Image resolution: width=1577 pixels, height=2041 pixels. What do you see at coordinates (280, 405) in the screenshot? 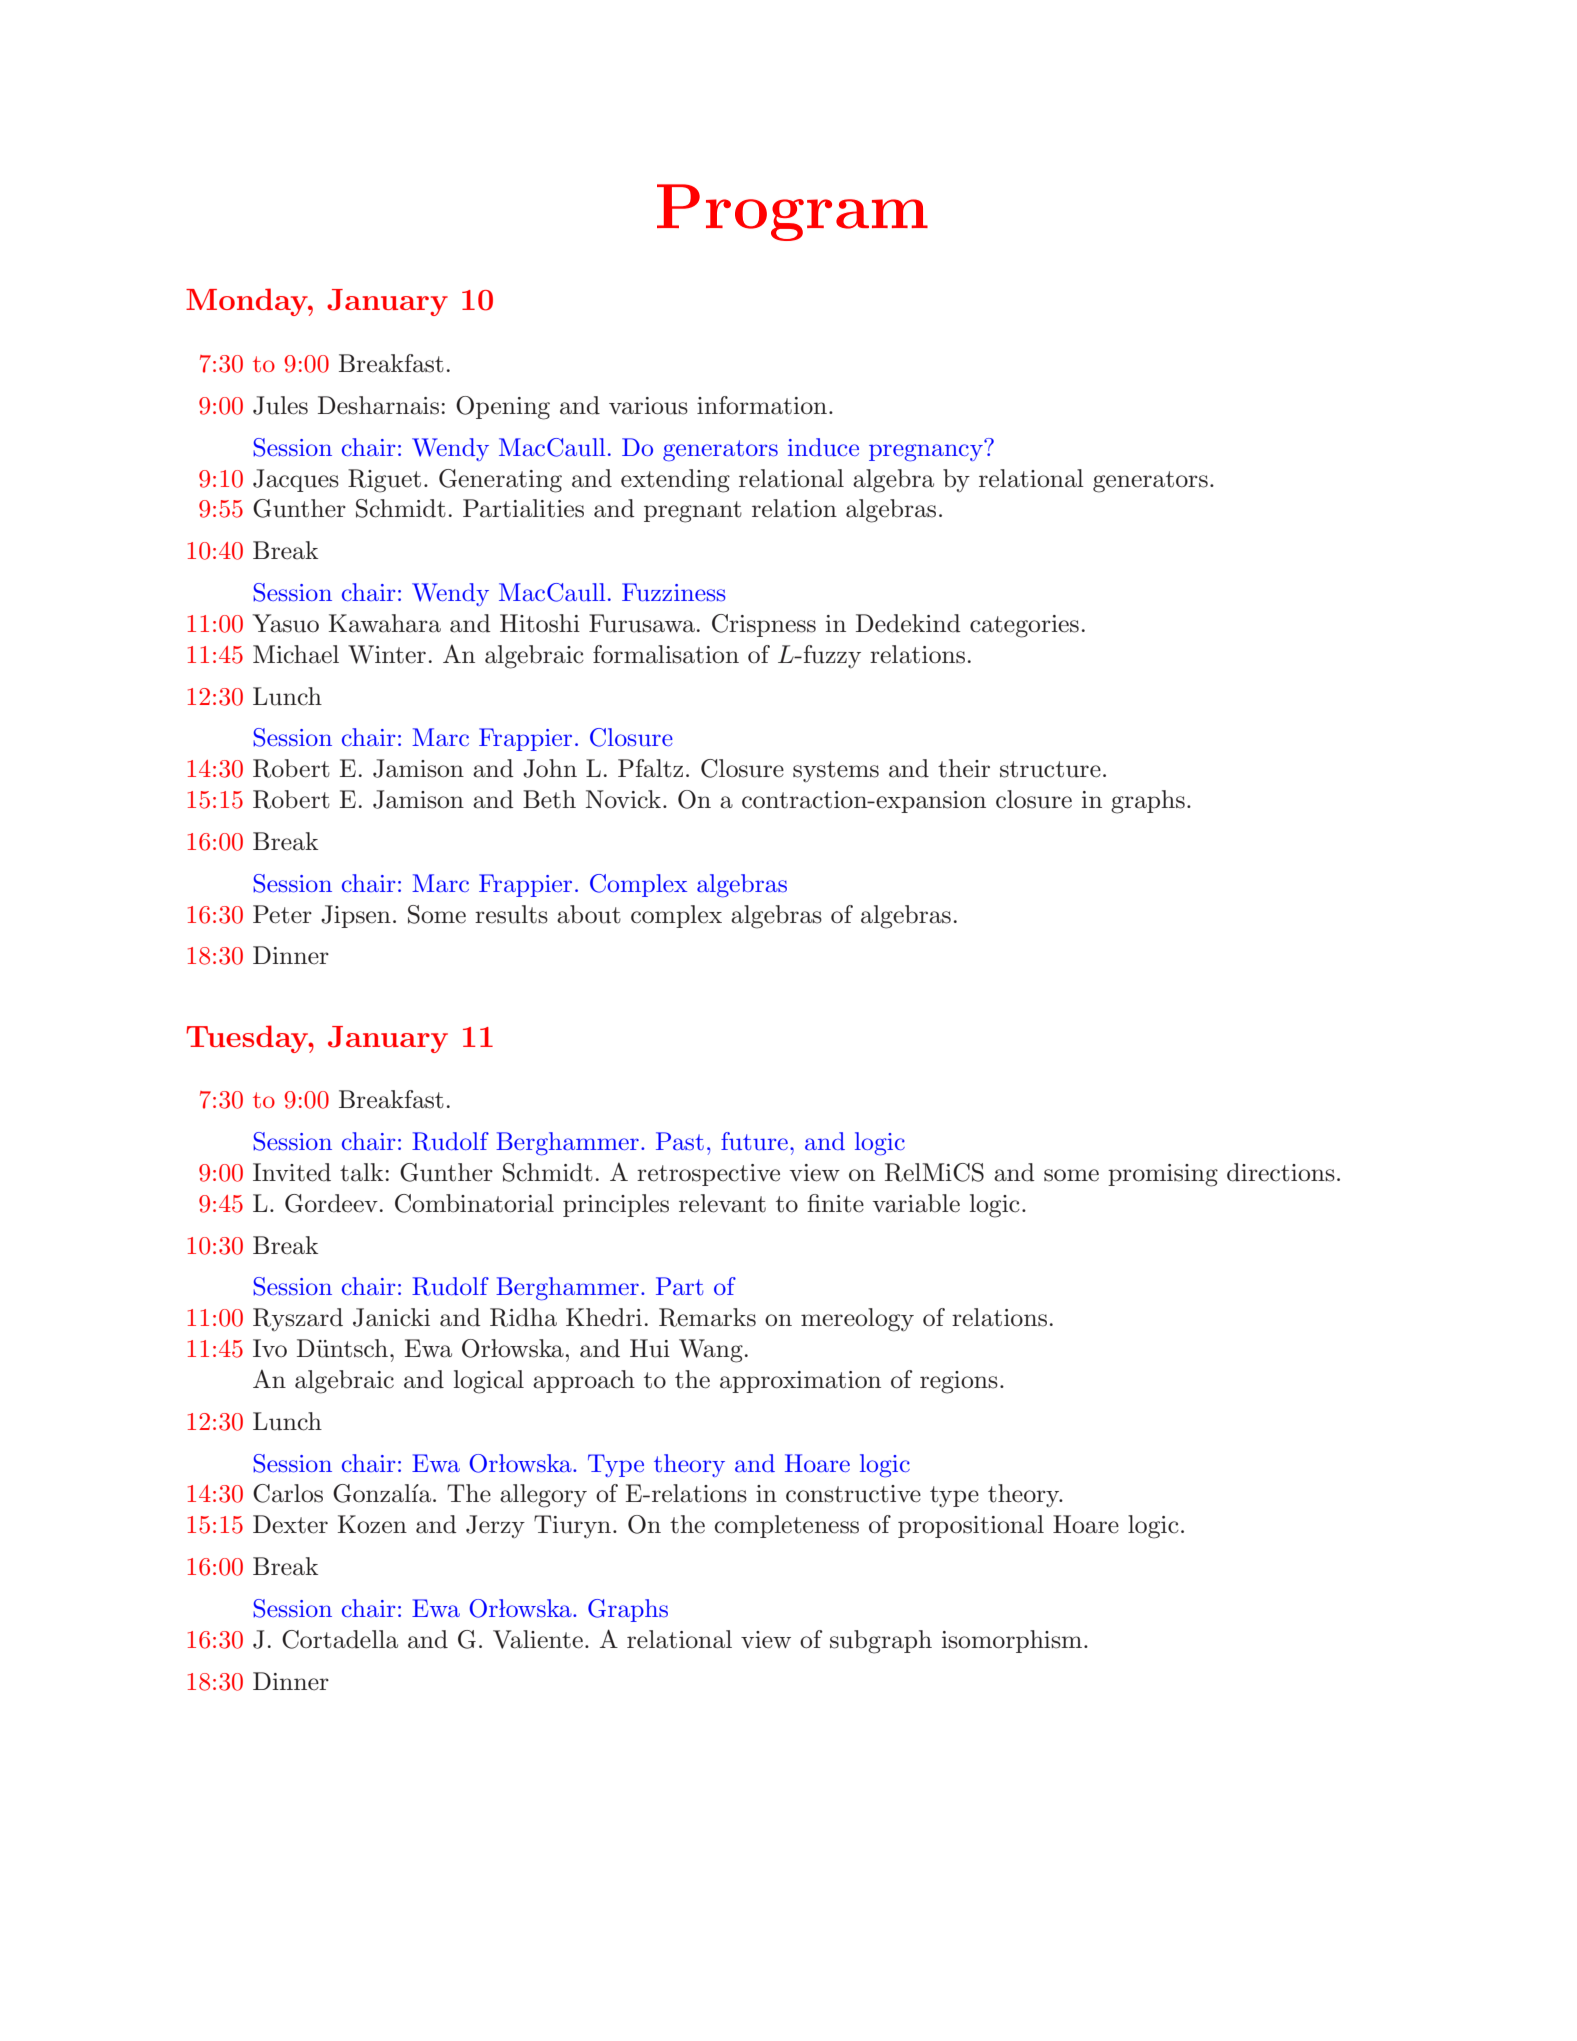
I see `Jules` at bounding box center [280, 405].
